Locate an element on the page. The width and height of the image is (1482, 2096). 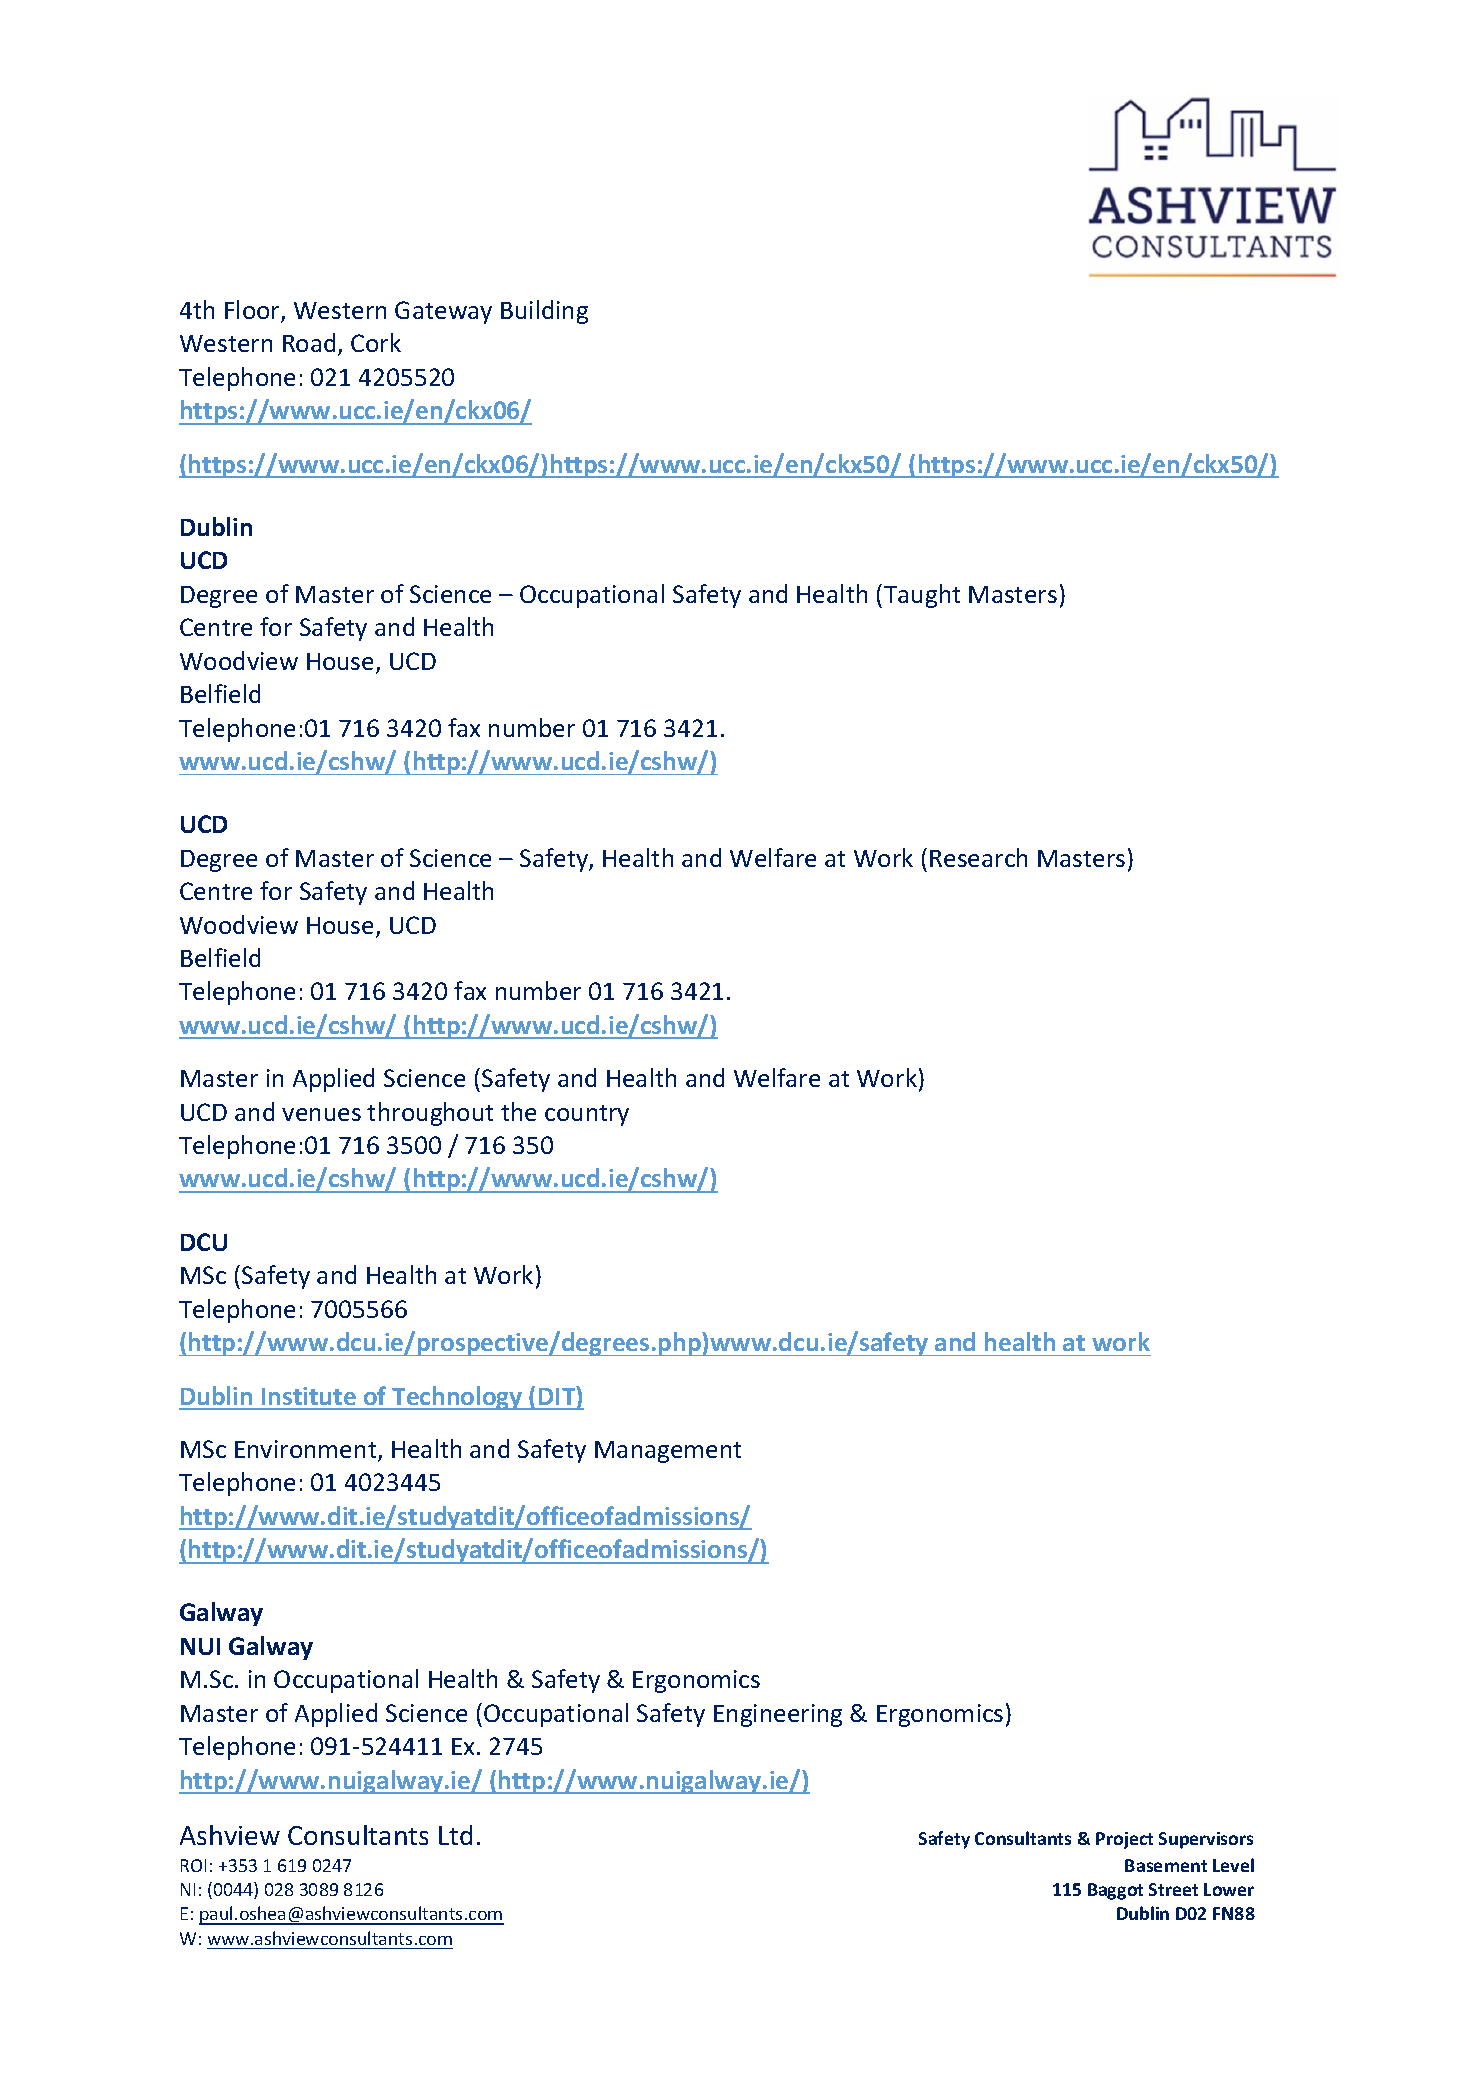
venues is located at coordinates (321, 1114).
